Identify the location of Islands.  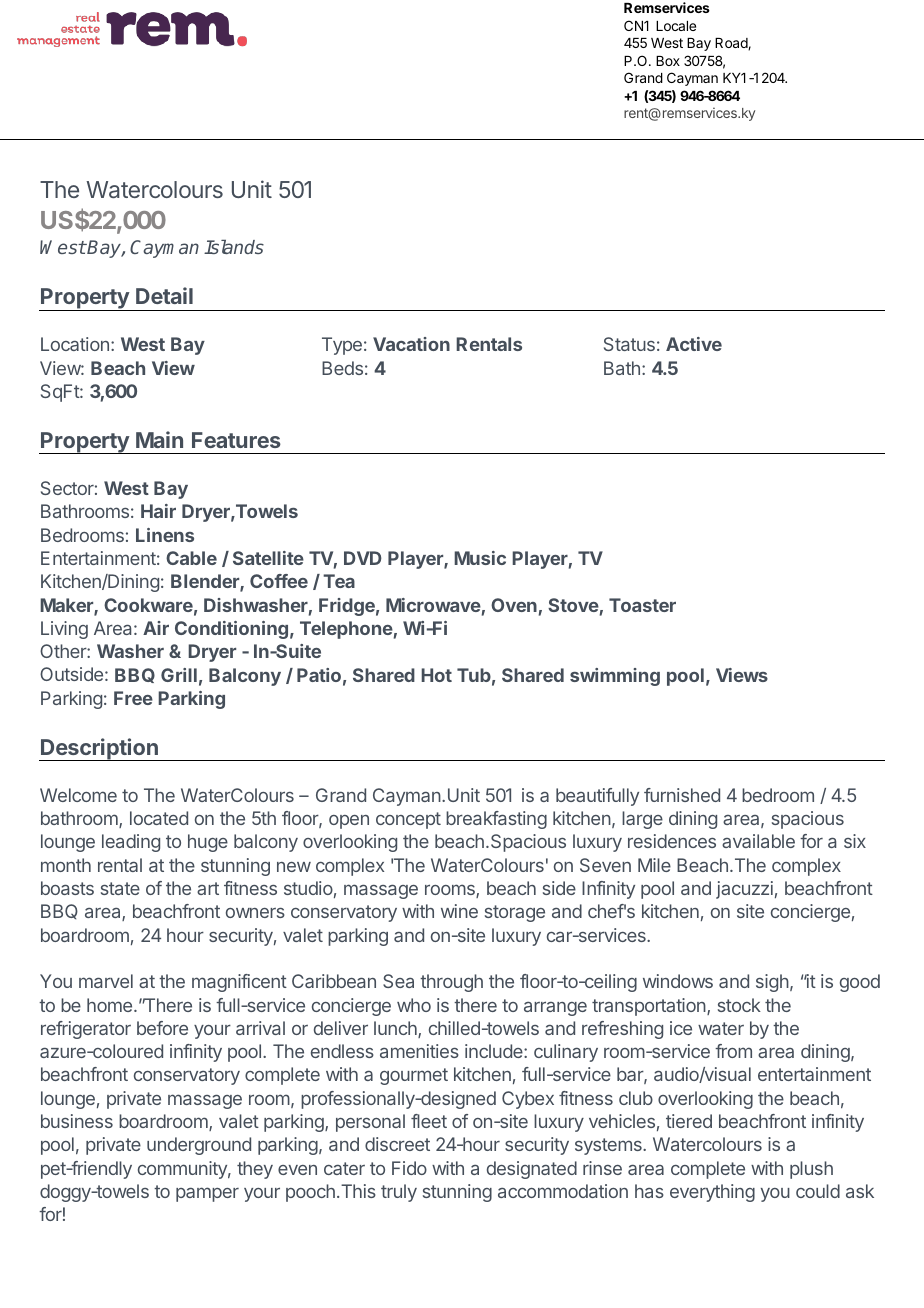
(234, 247).
